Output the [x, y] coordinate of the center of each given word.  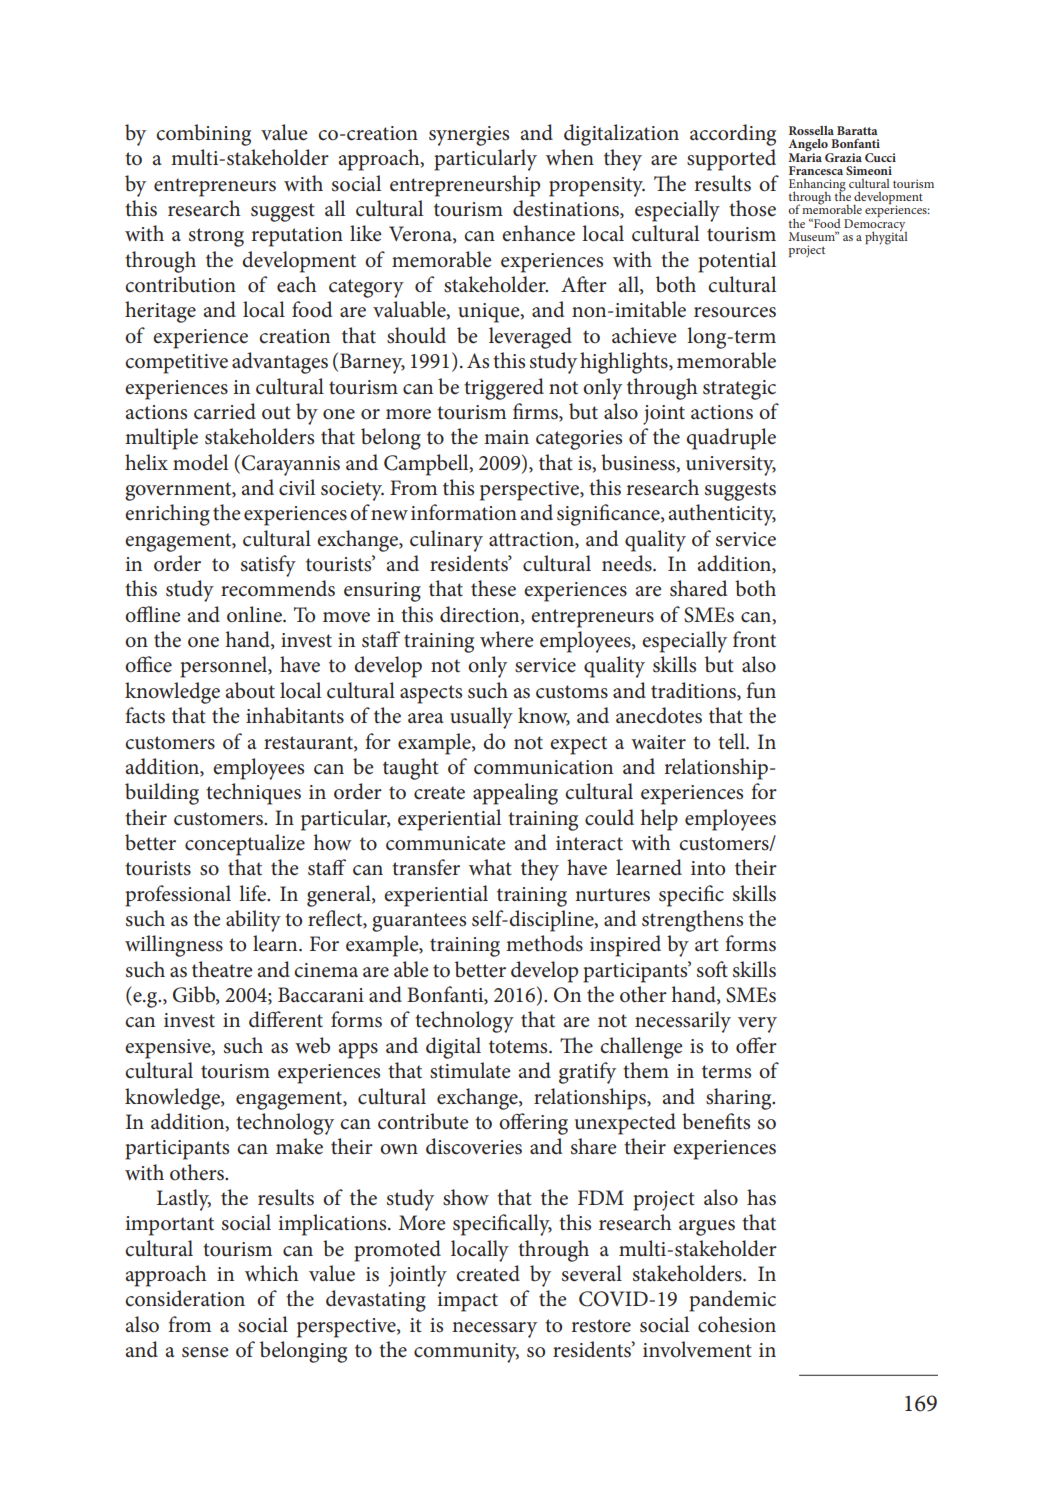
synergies [469, 136]
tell [732, 741]
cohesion [737, 1324]
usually [481, 718]
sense [205, 1352]
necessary [494, 1330]
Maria [805, 156]
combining [203, 135]
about [250, 690]
